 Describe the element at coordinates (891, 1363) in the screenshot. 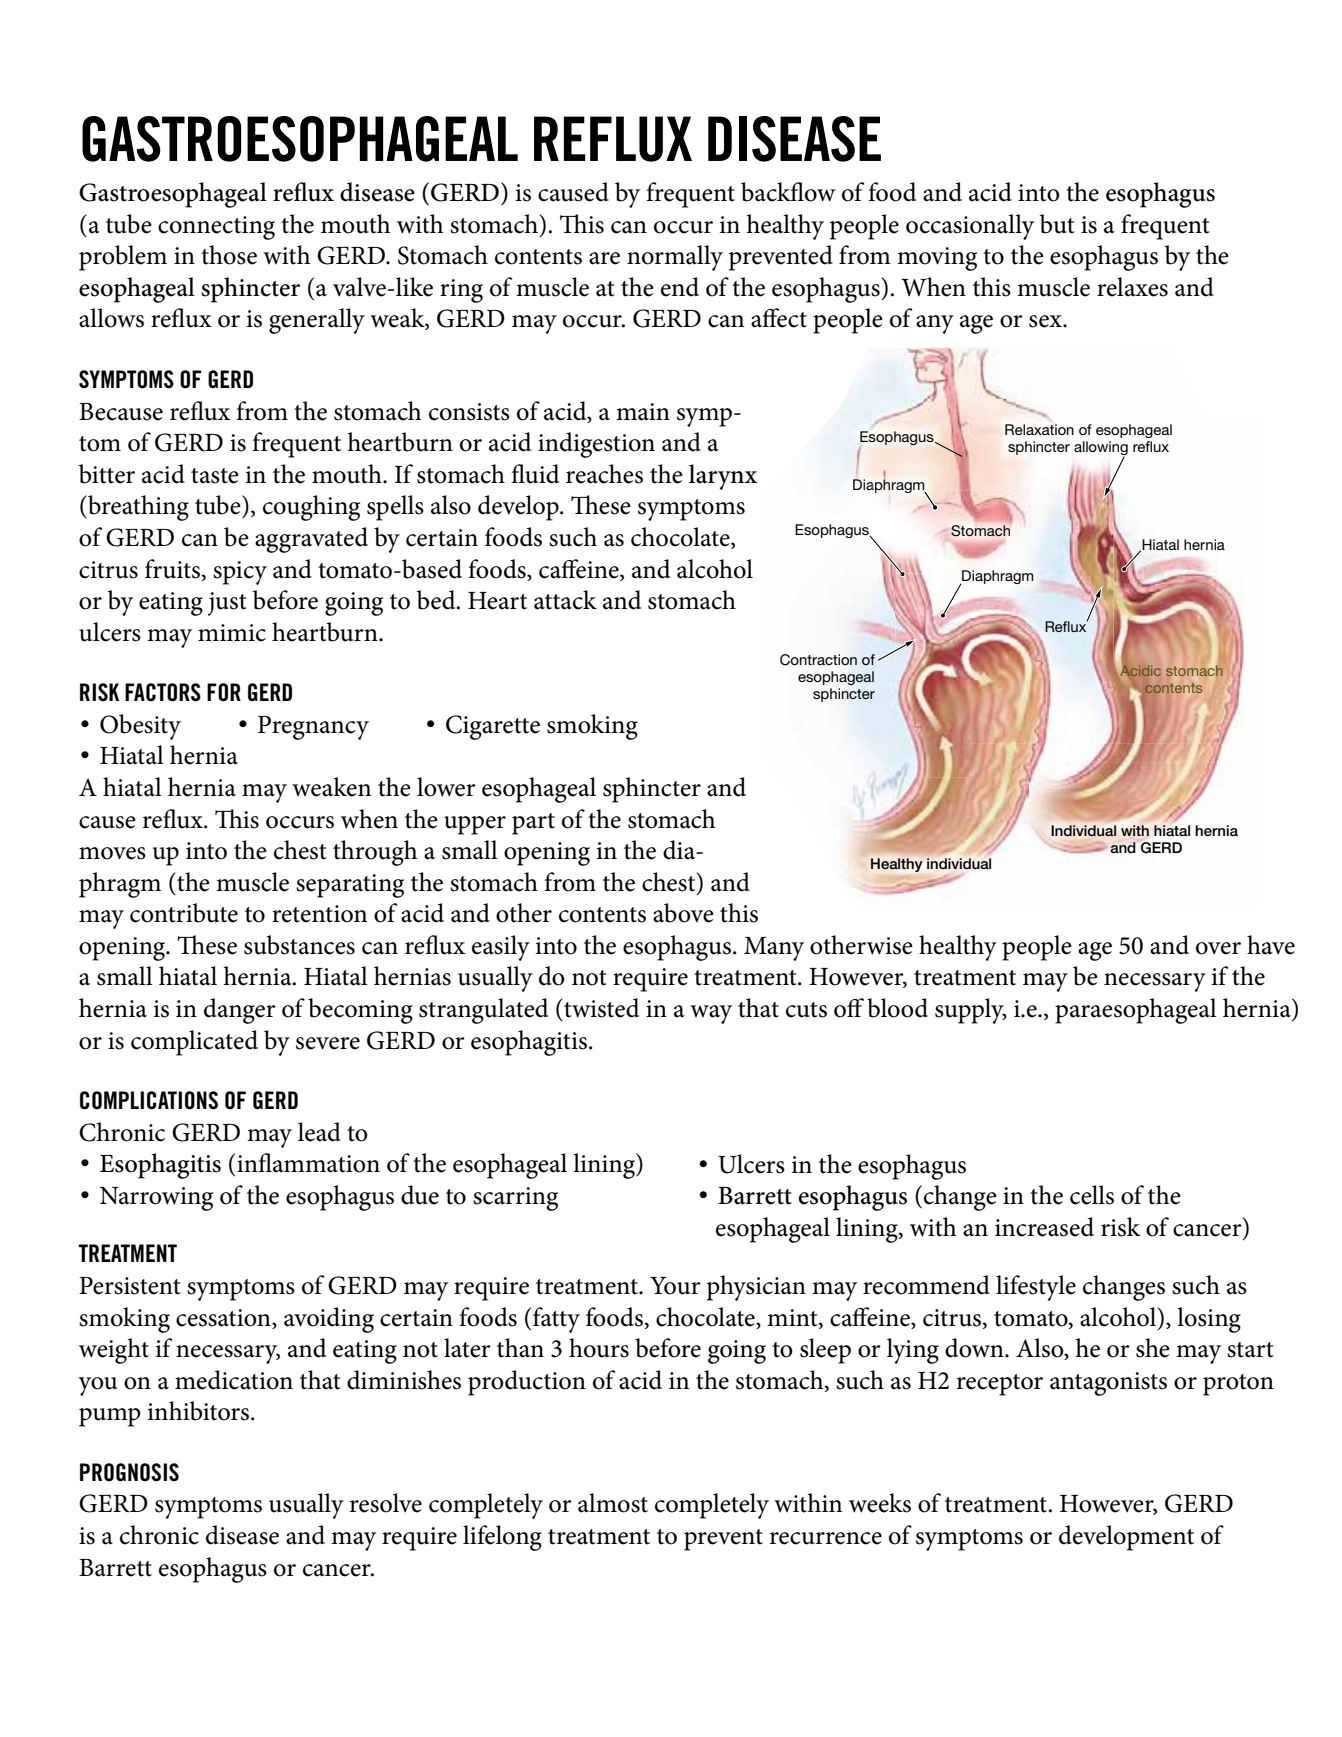

I see `PERSONAL` at that location.
